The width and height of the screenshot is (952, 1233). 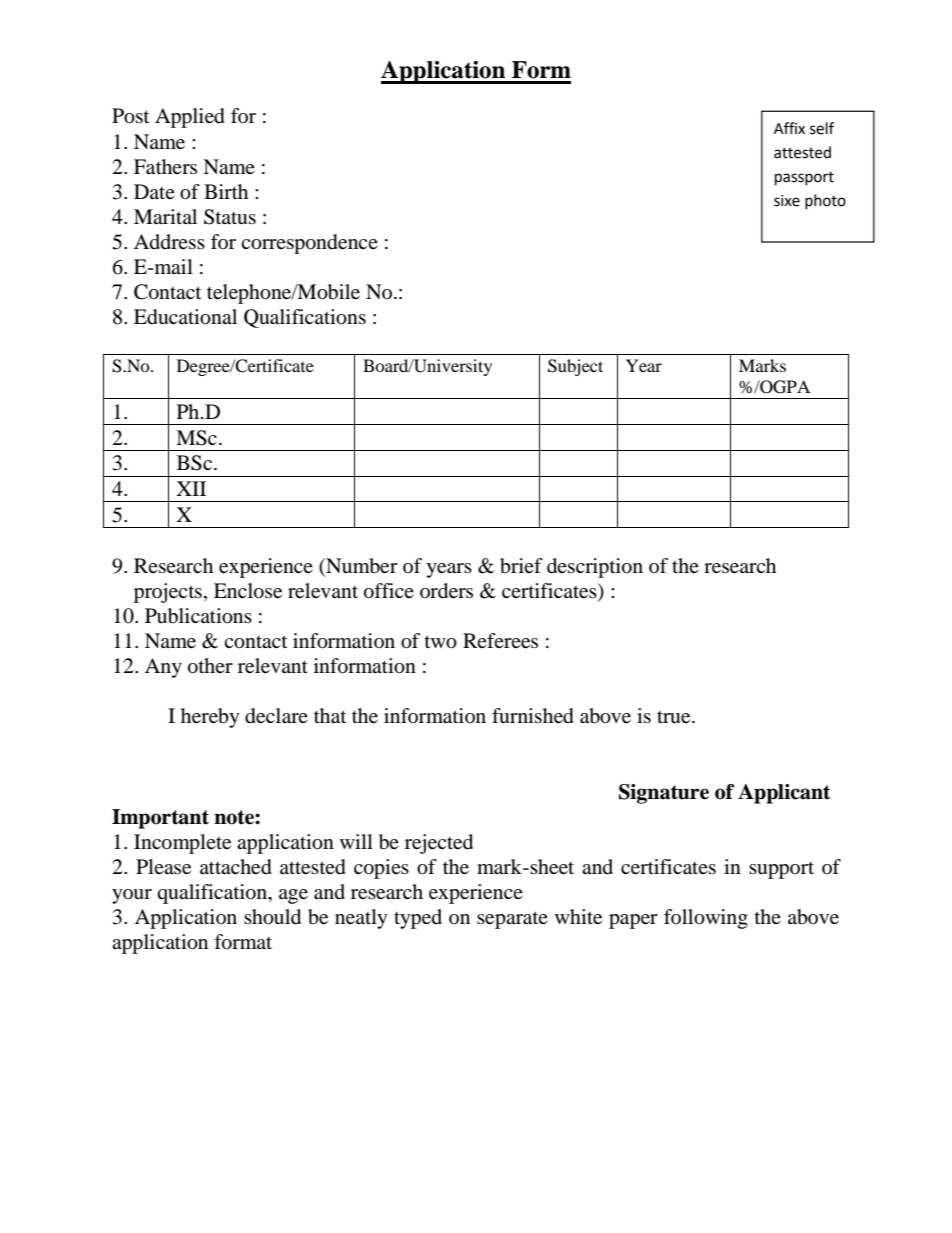 What do you see at coordinates (236, 867) in the screenshot?
I see `attached` at bounding box center [236, 867].
